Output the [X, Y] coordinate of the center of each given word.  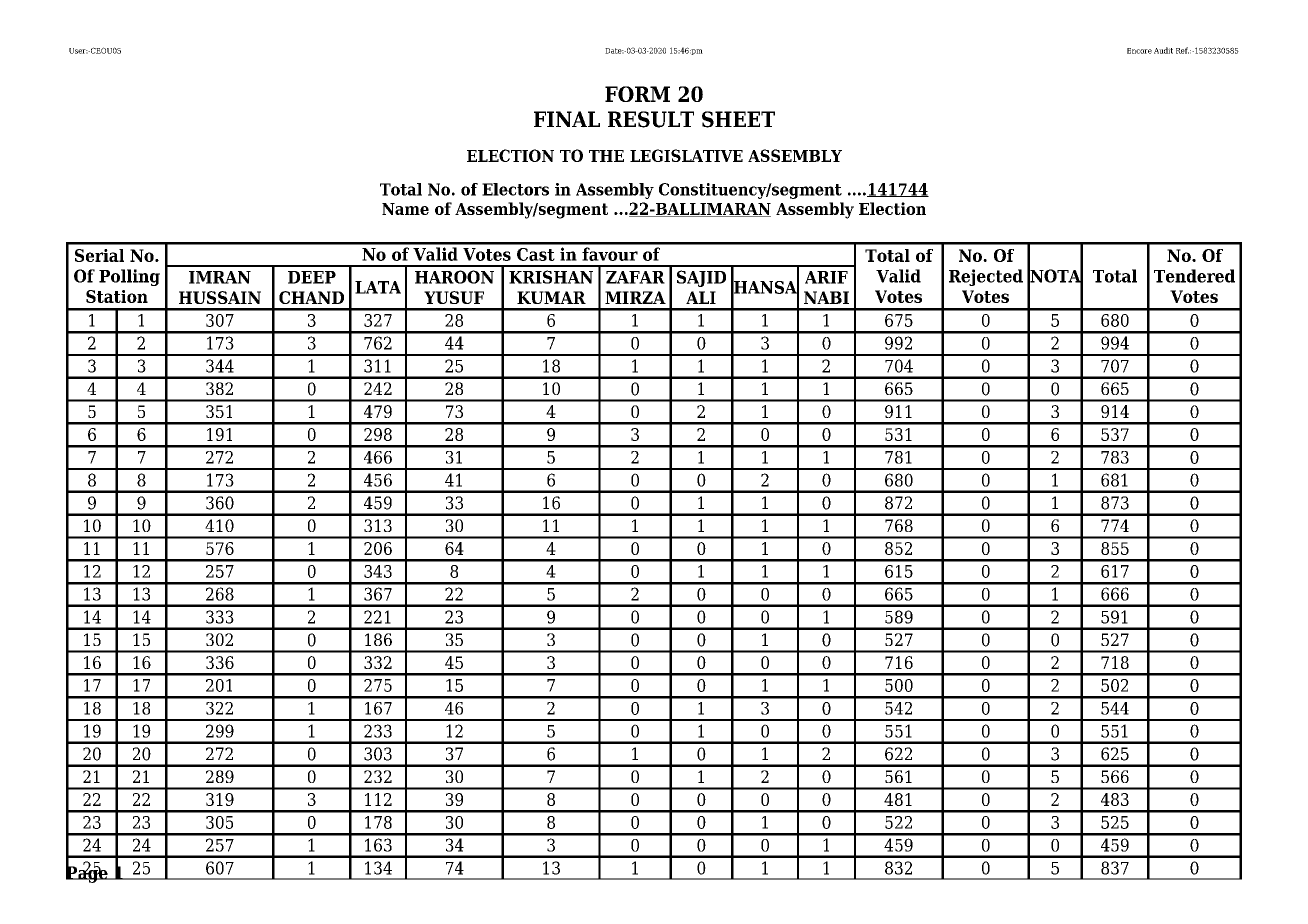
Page [88, 873]
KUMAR [551, 297]
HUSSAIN [220, 297]
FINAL [567, 119]
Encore [1139, 51]
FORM [637, 94]
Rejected [986, 277]
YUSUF [454, 297]
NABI [826, 297]
